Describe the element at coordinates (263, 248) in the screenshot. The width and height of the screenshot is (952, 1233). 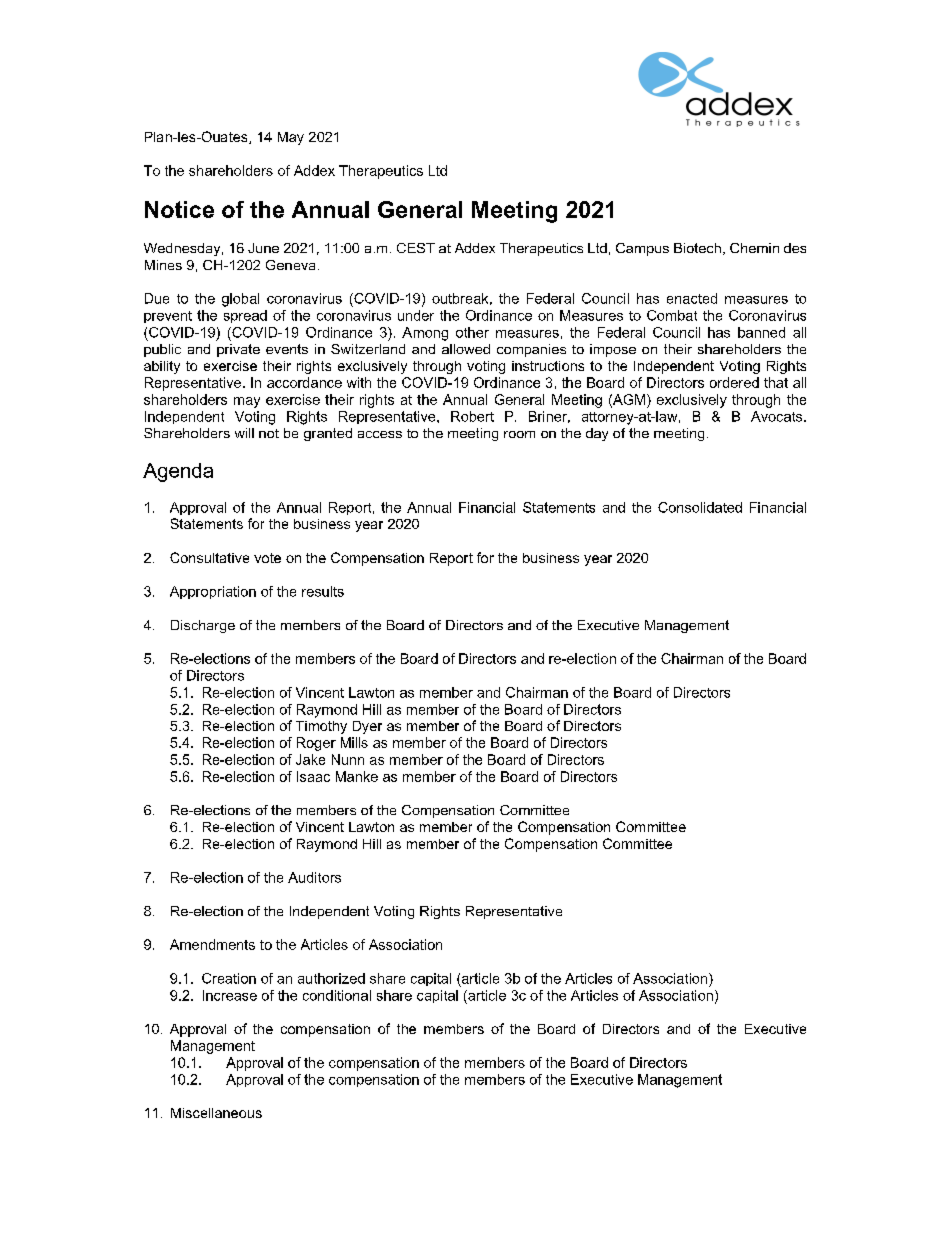
I see `June` at that location.
